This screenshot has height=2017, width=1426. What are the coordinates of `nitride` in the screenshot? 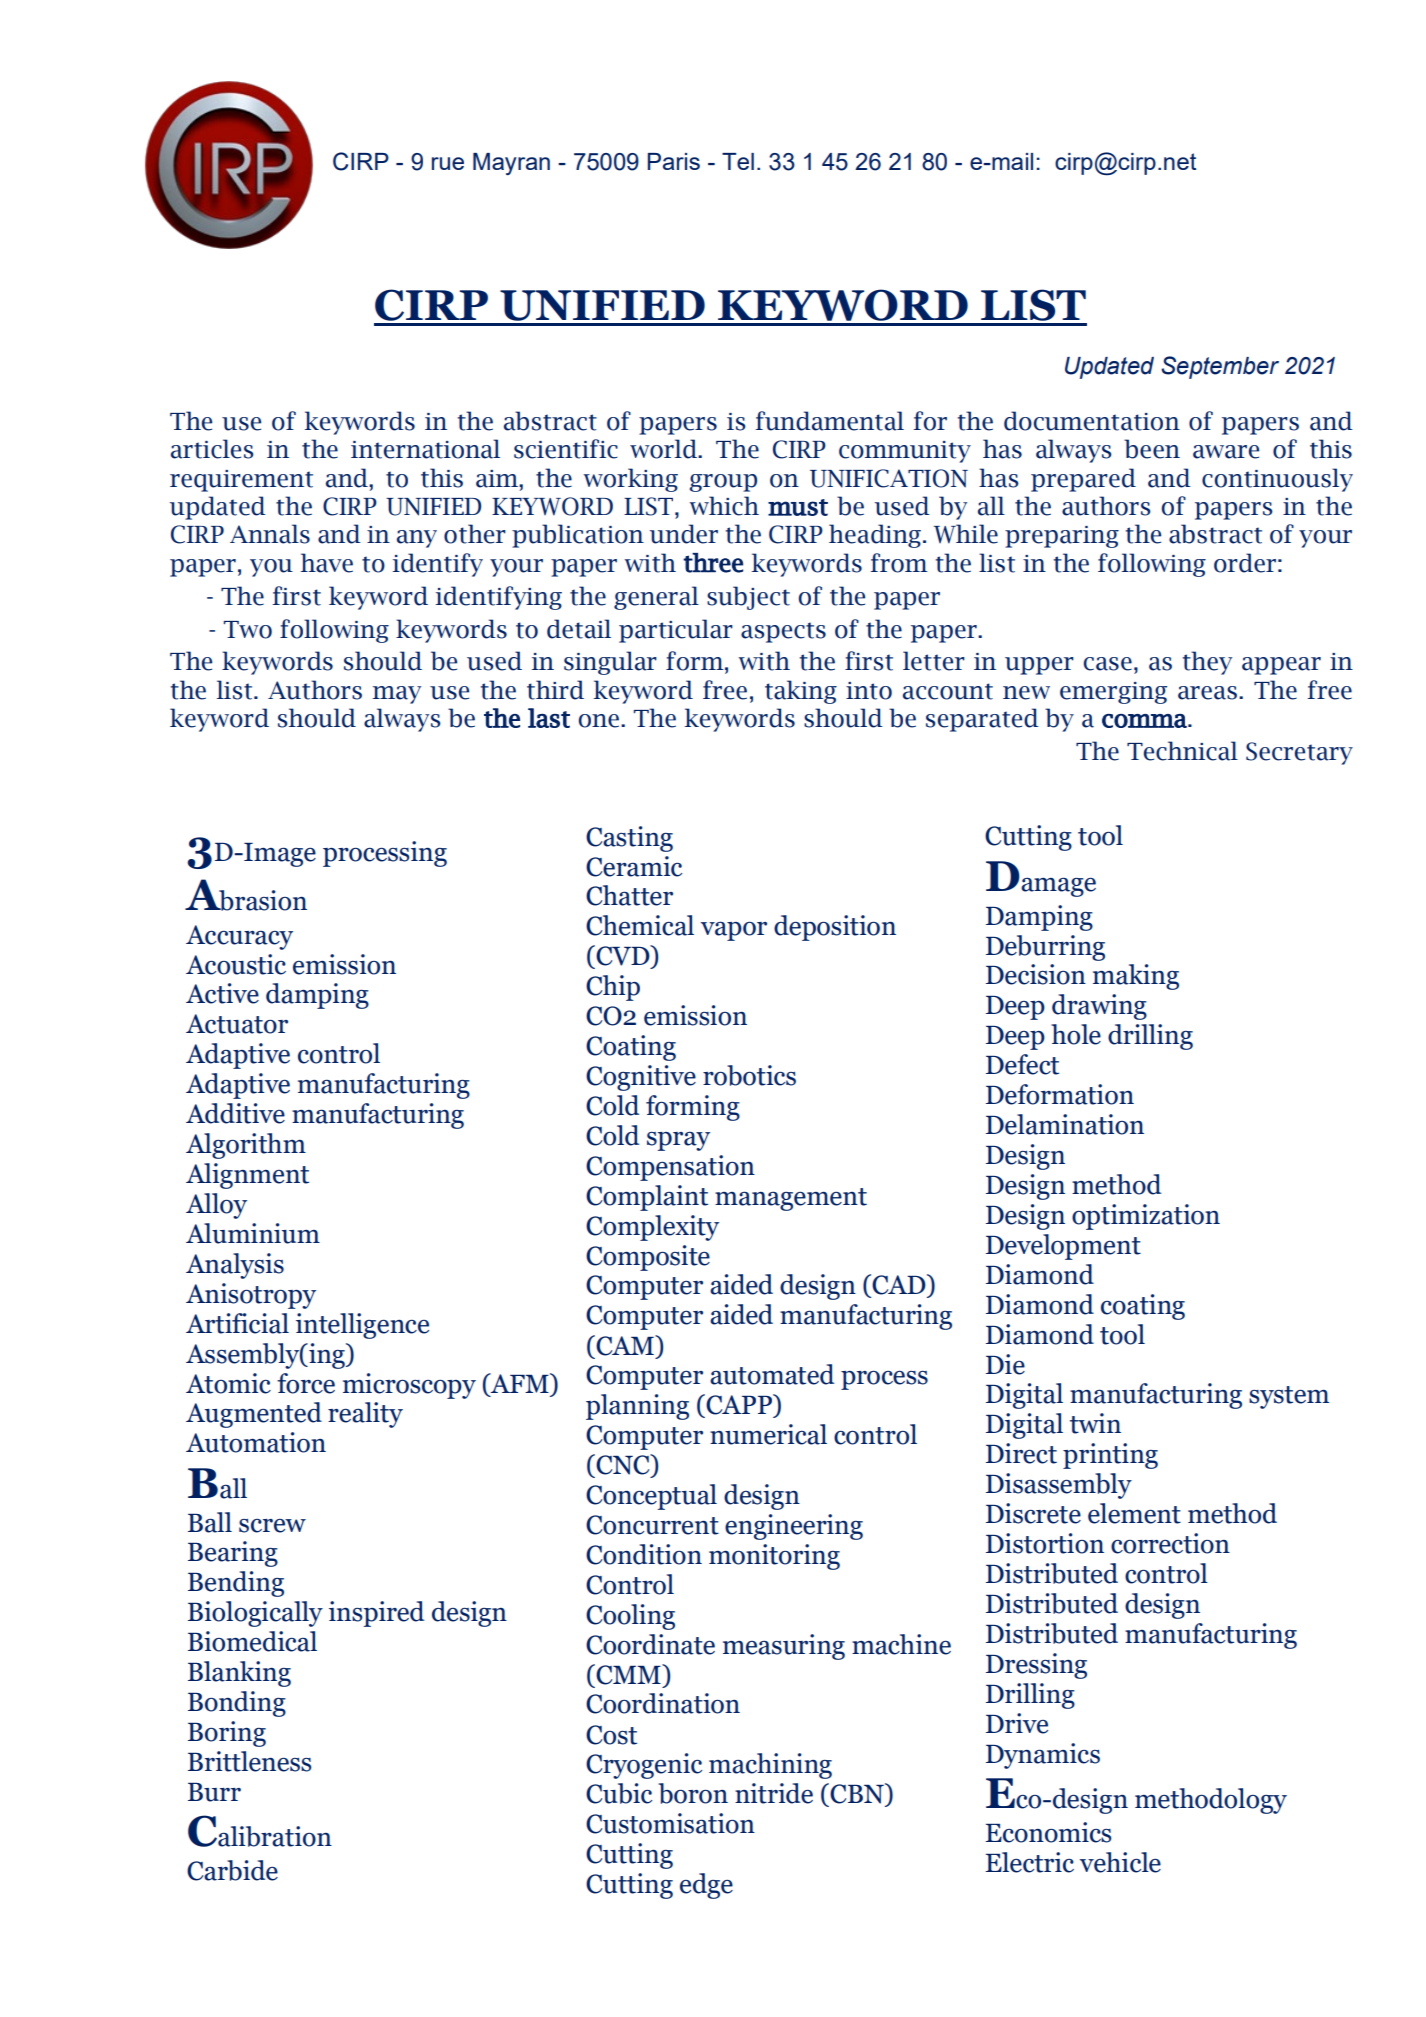 It's located at (774, 1793).
